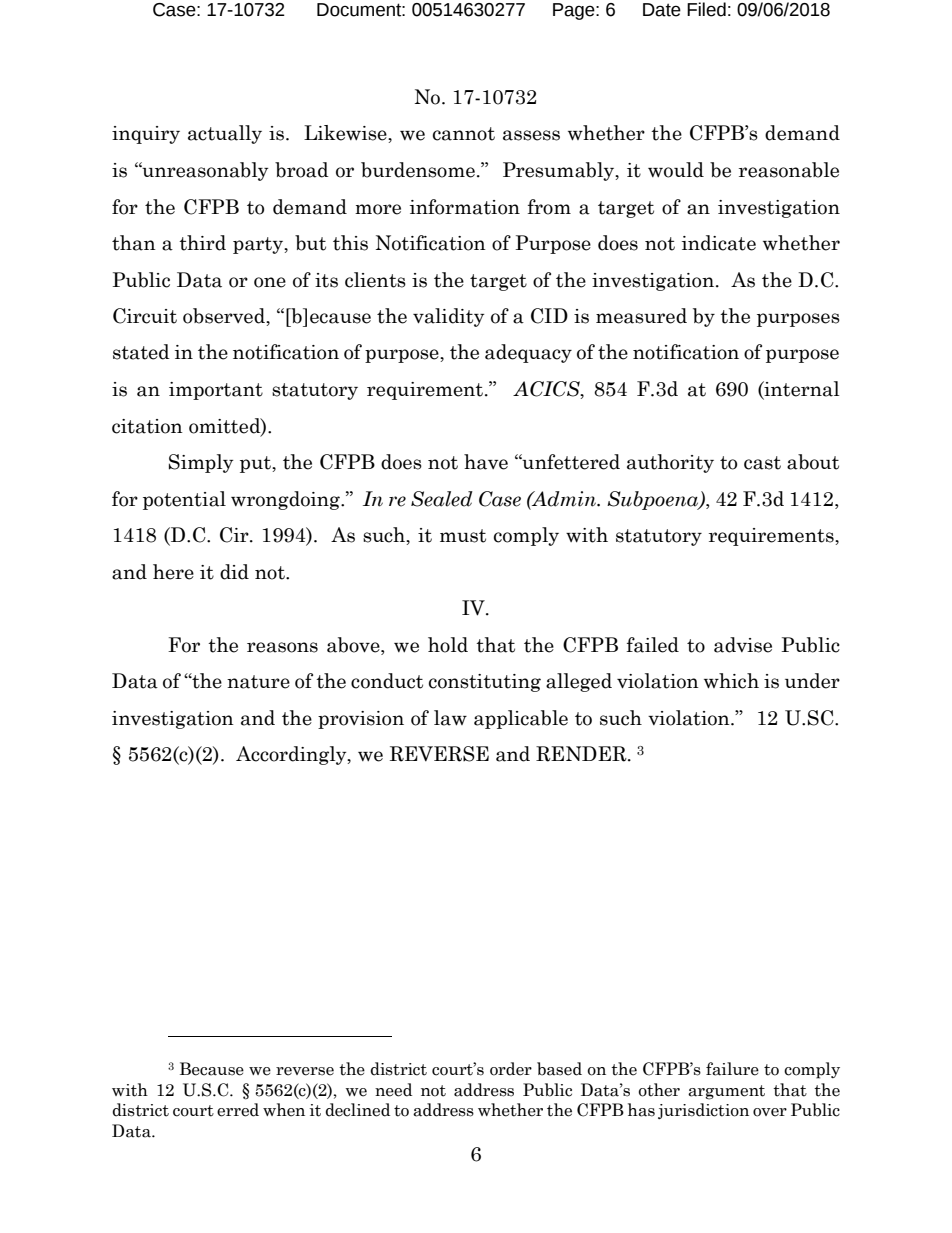  What do you see at coordinates (238, 1110) in the document?
I see `erred` at bounding box center [238, 1110].
